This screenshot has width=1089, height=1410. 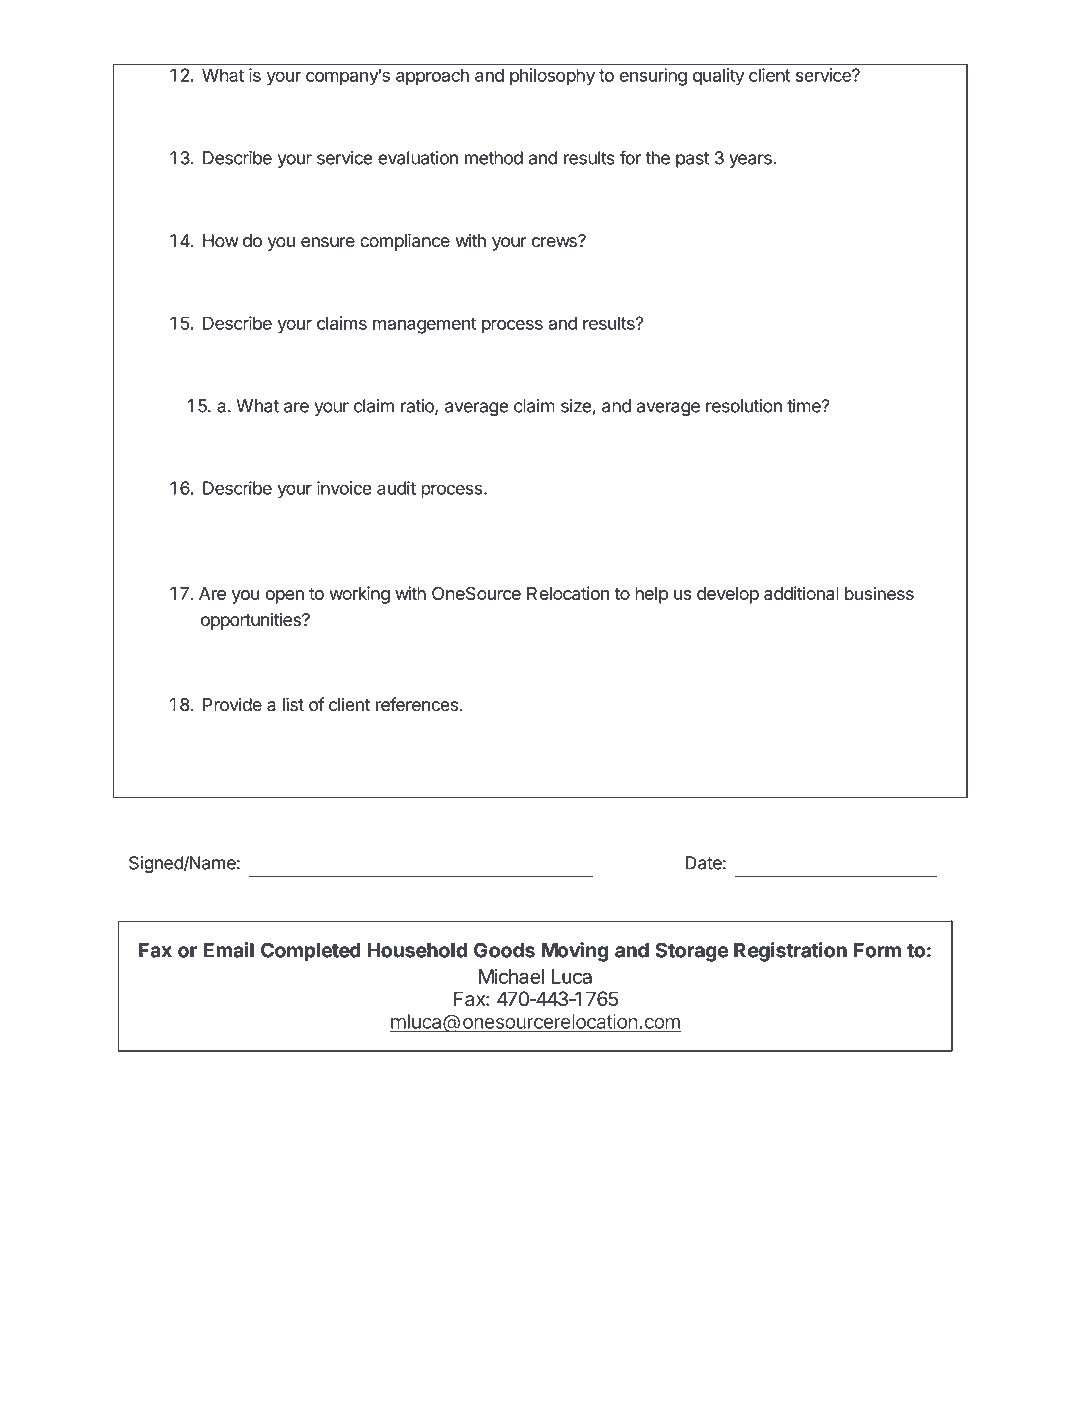 What do you see at coordinates (877, 950) in the screenshot?
I see `Form` at bounding box center [877, 950].
